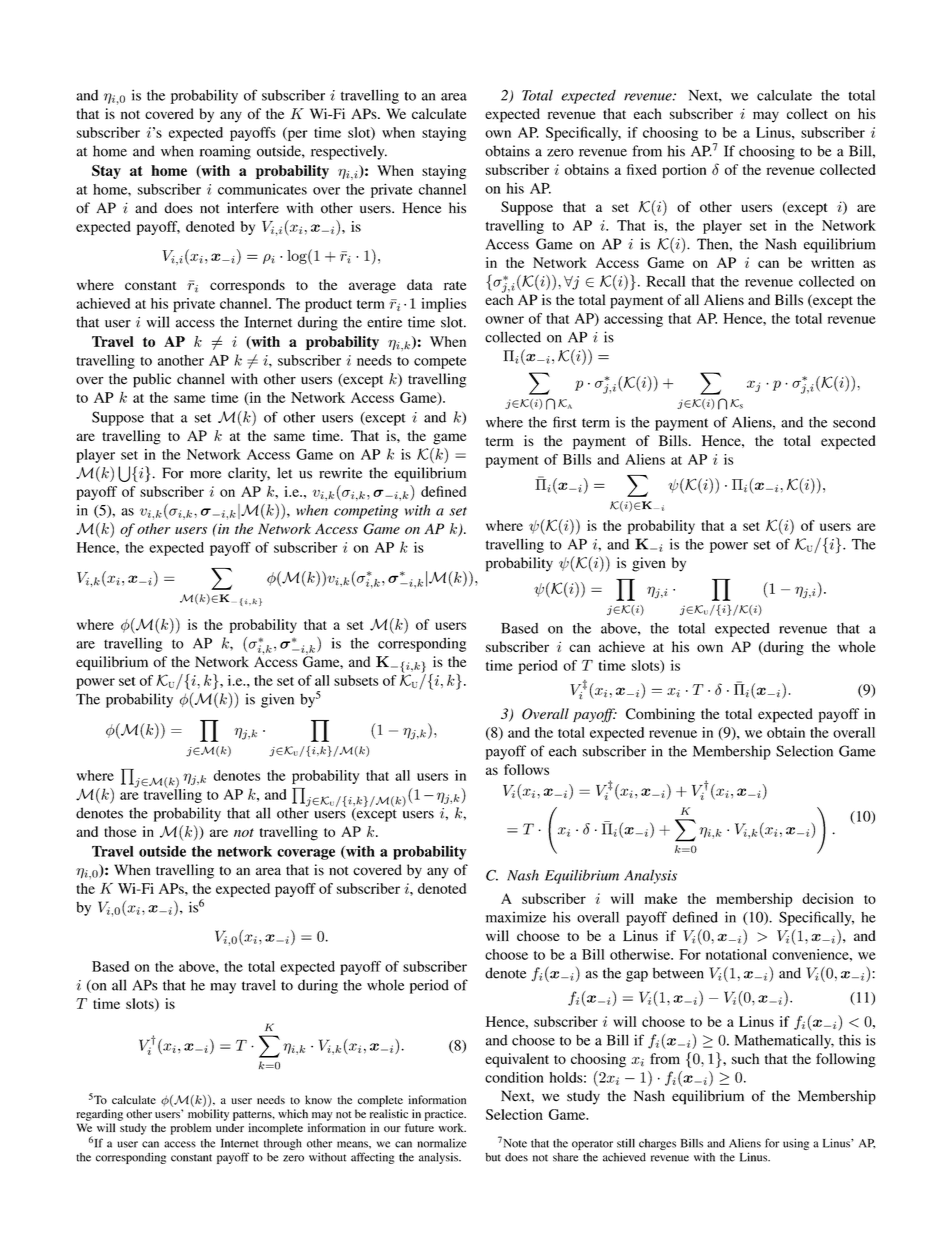 Image resolution: width=952 pixels, height=1233 pixels. Describe the element at coordinates (190, 1129) in the screenshot. I see `problem` at that location.
